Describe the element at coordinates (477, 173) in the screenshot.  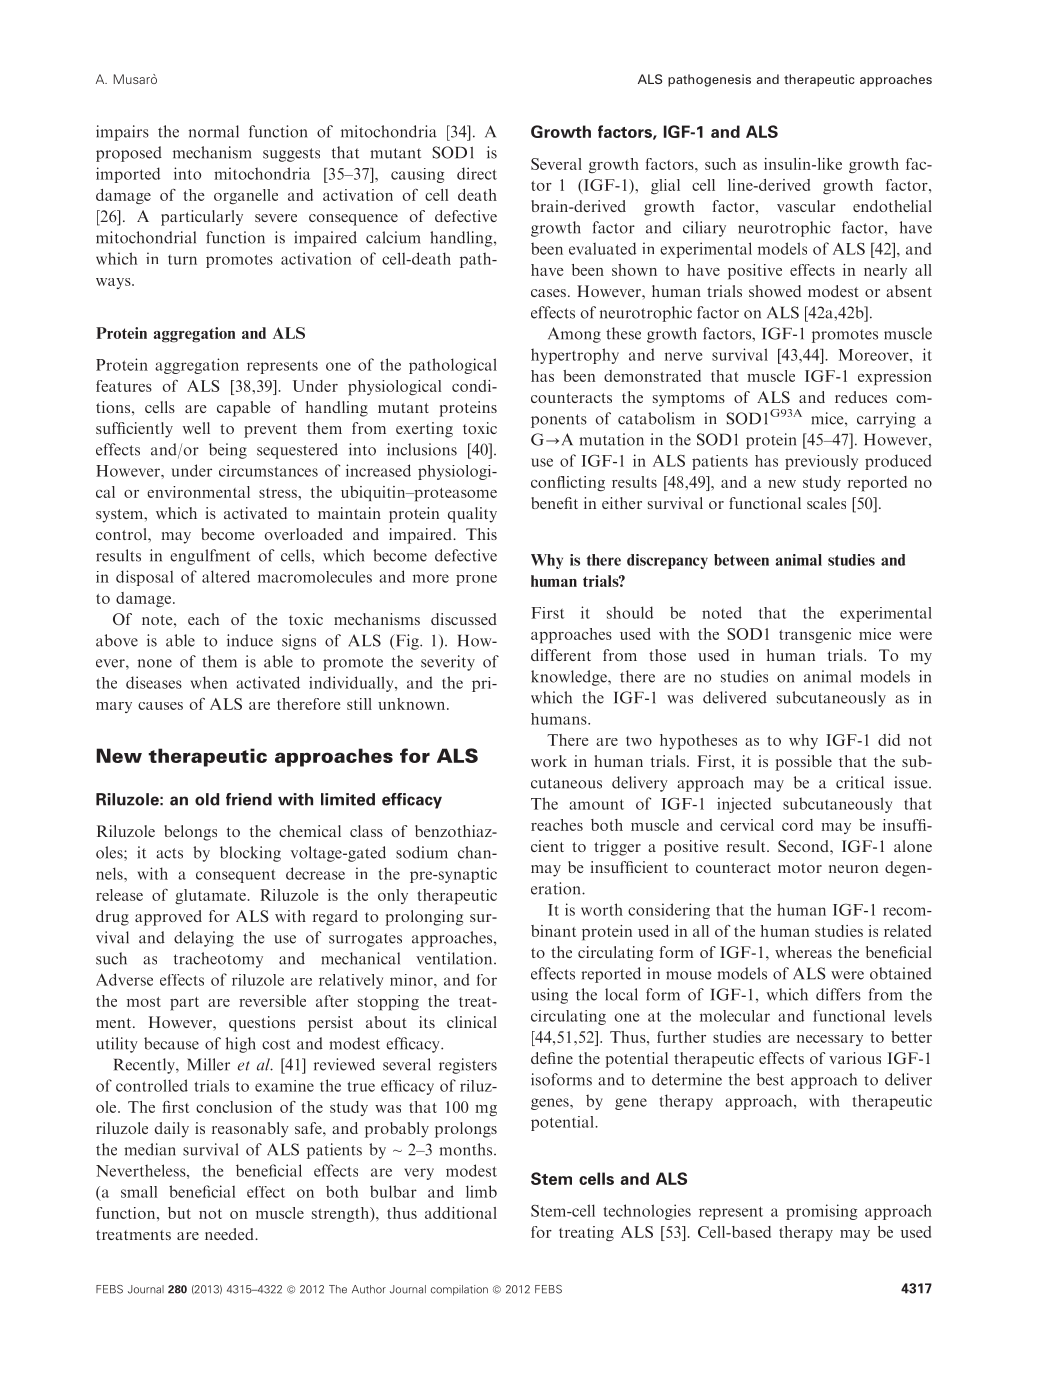
I see `direct` at that location.
